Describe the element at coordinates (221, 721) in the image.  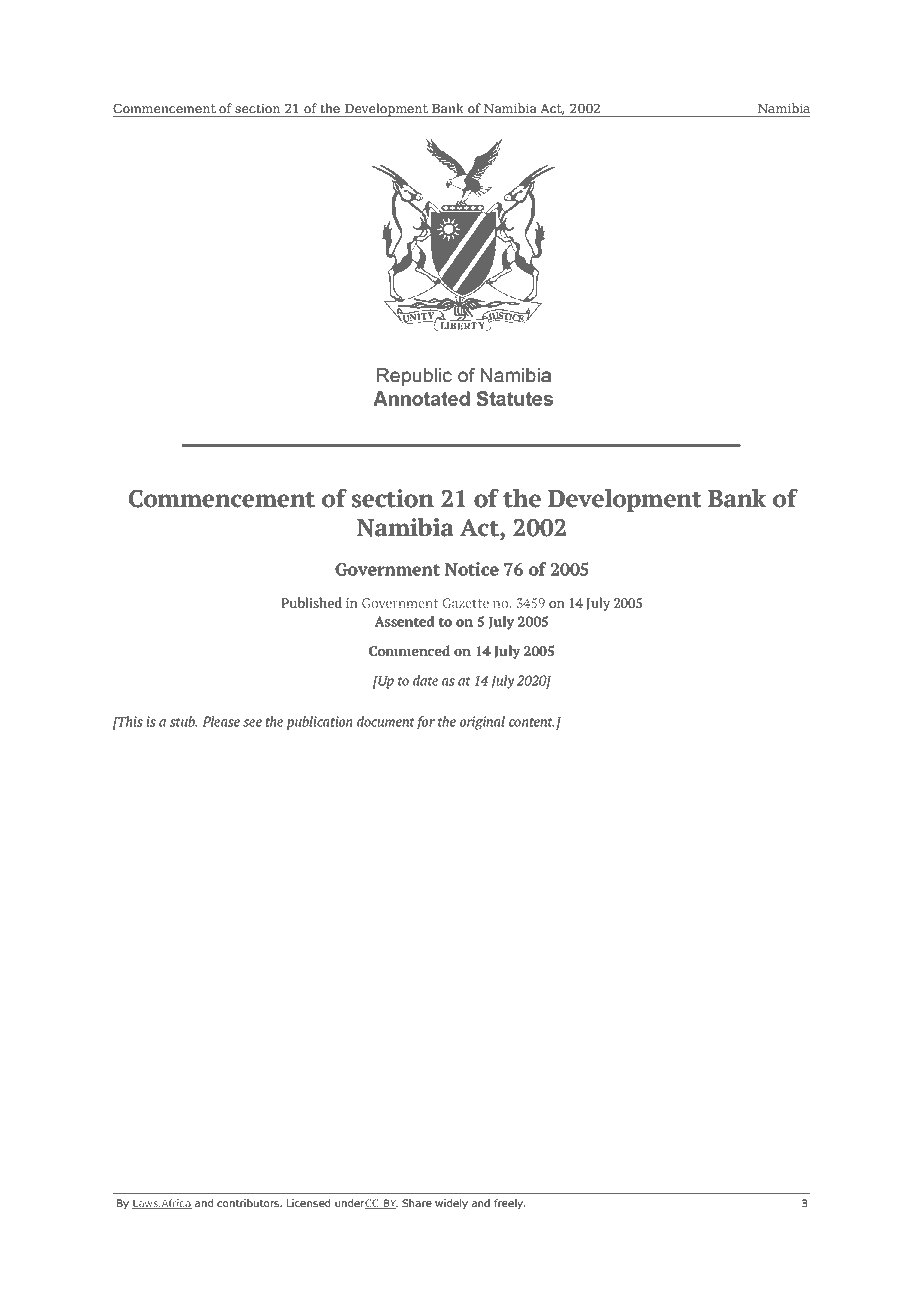
I see `Please` at that location.
